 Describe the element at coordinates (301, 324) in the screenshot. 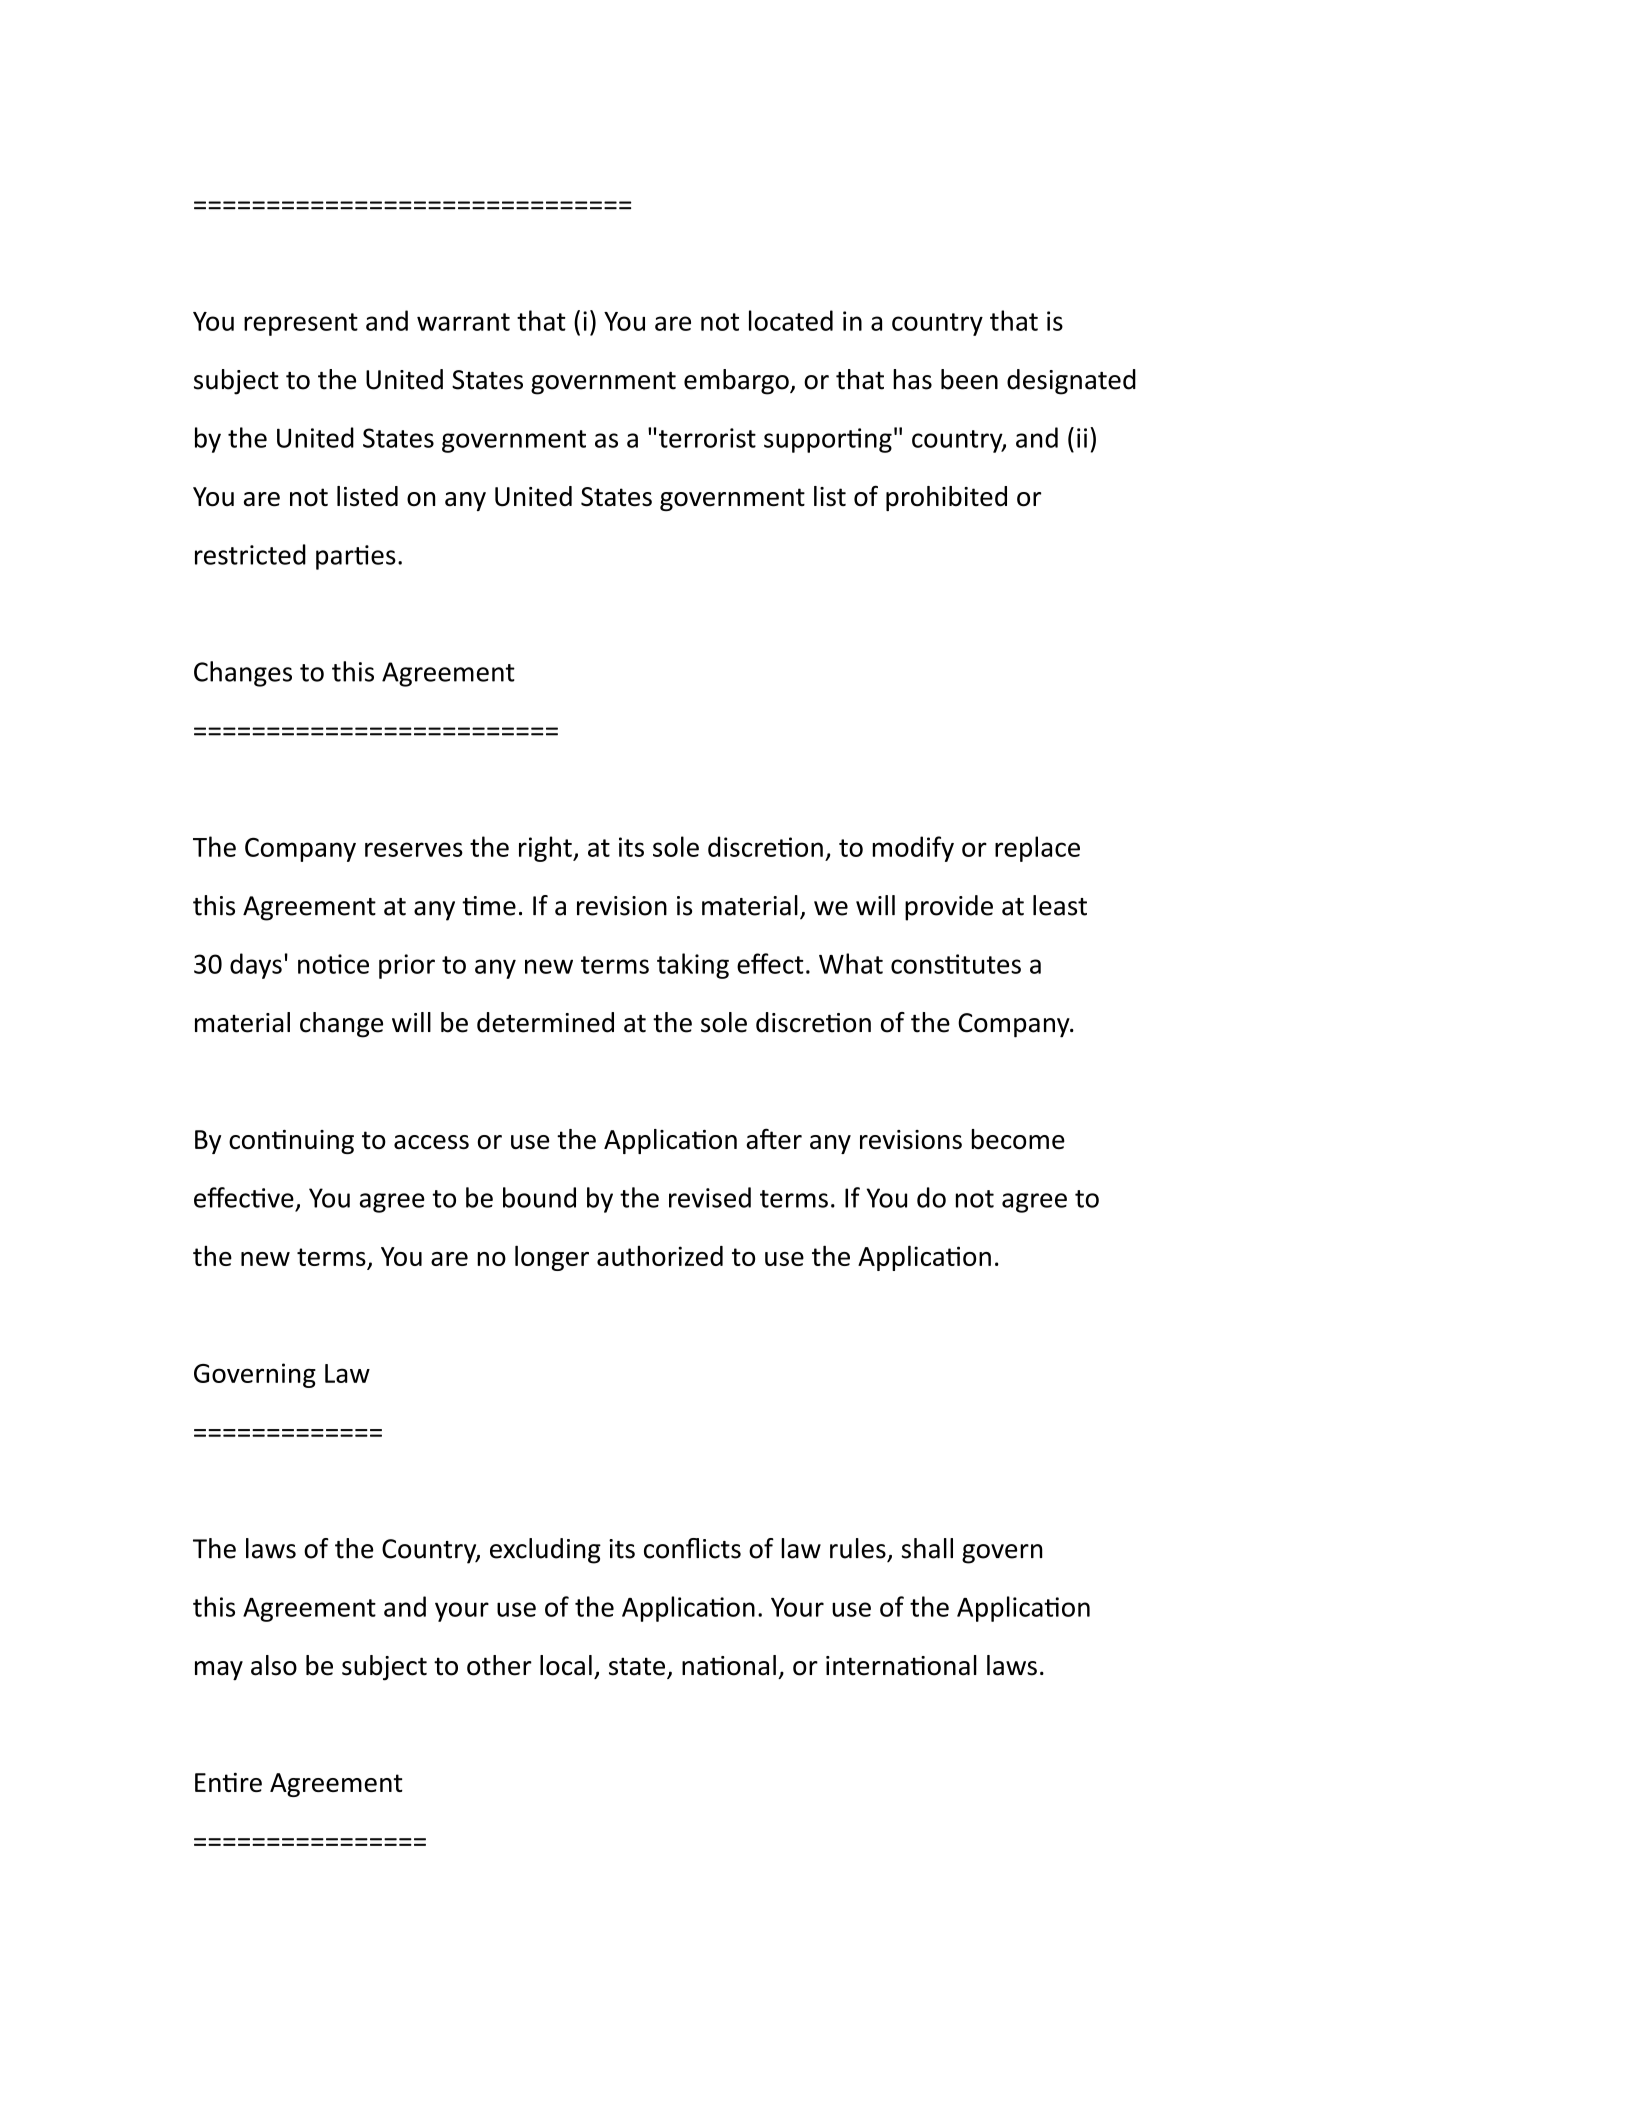

I see `represent` at that location.
